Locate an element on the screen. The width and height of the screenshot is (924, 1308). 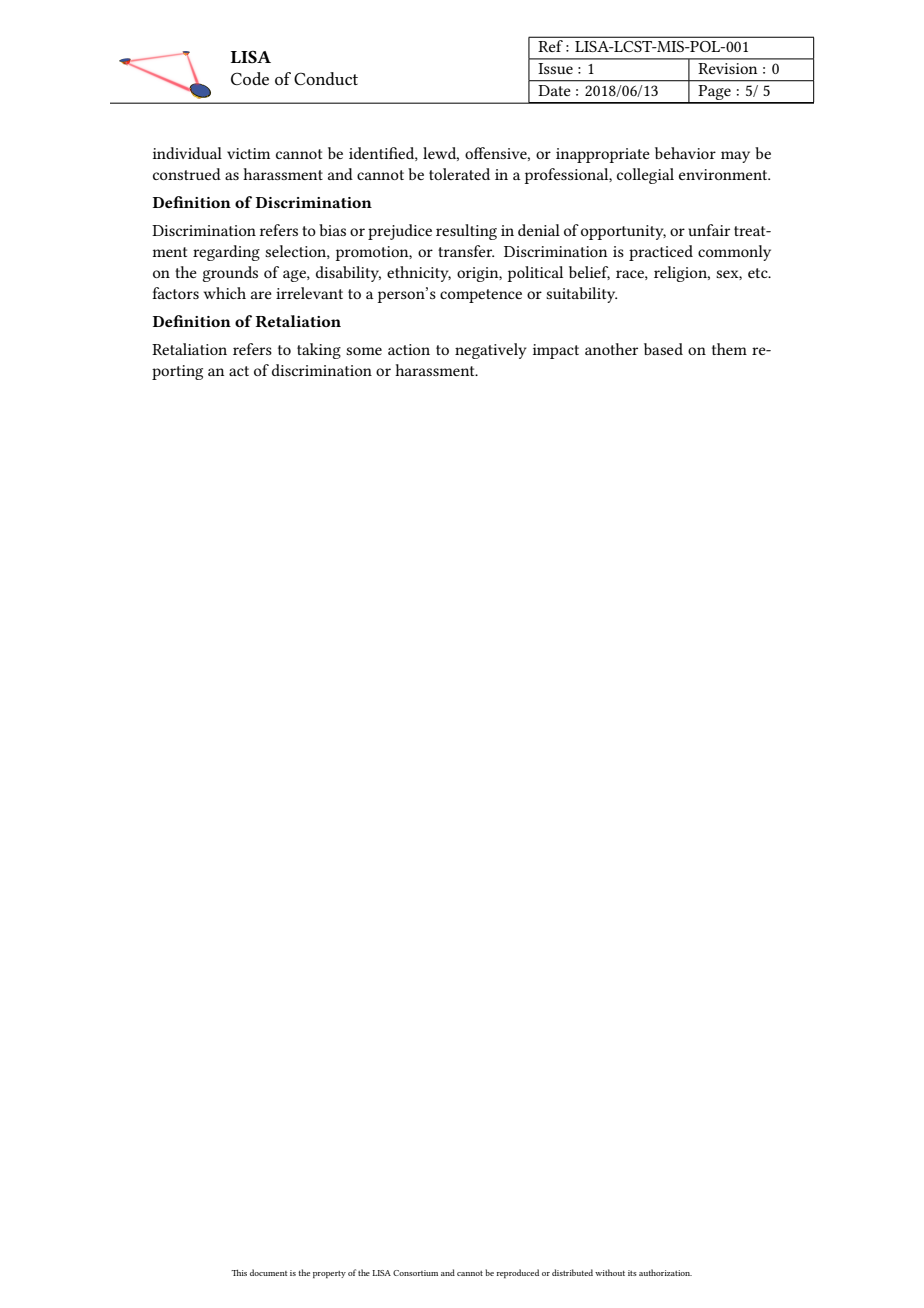
Code is located at coordinates (250, 78).
